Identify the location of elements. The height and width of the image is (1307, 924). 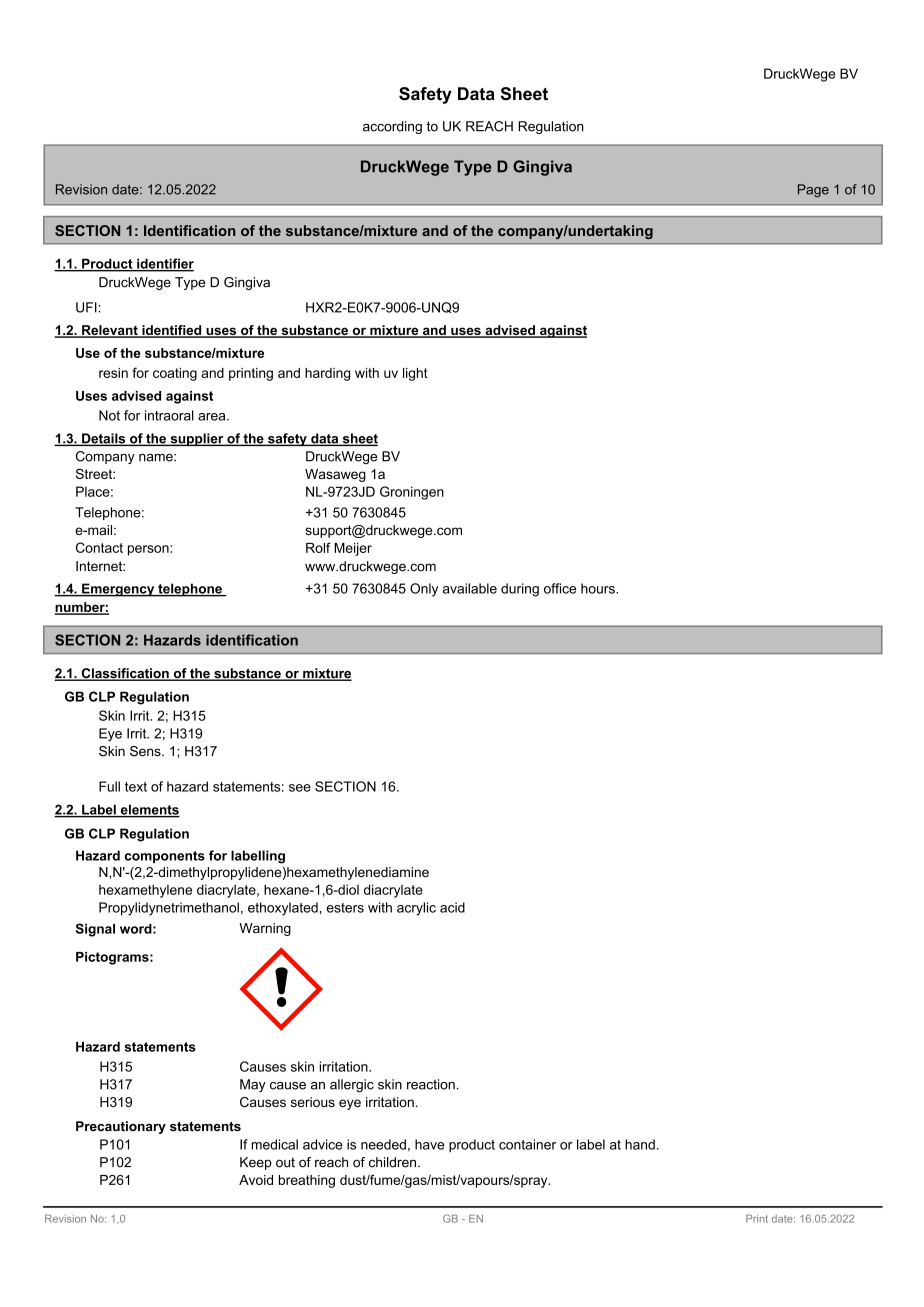
(149, 810).
